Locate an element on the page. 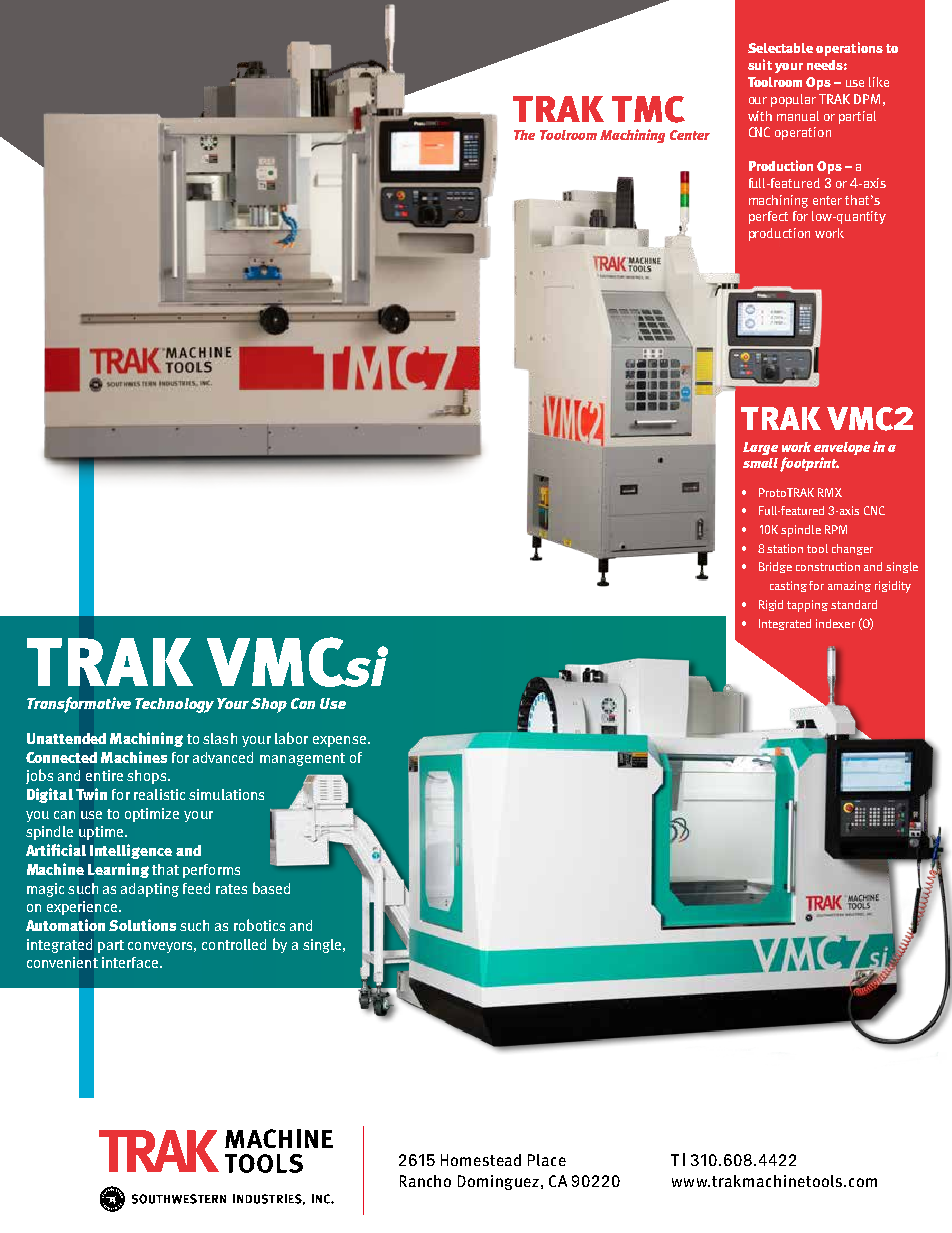 The height and width of the document is (1233, 952). Homestead is located at coordinates (481, 1160).
